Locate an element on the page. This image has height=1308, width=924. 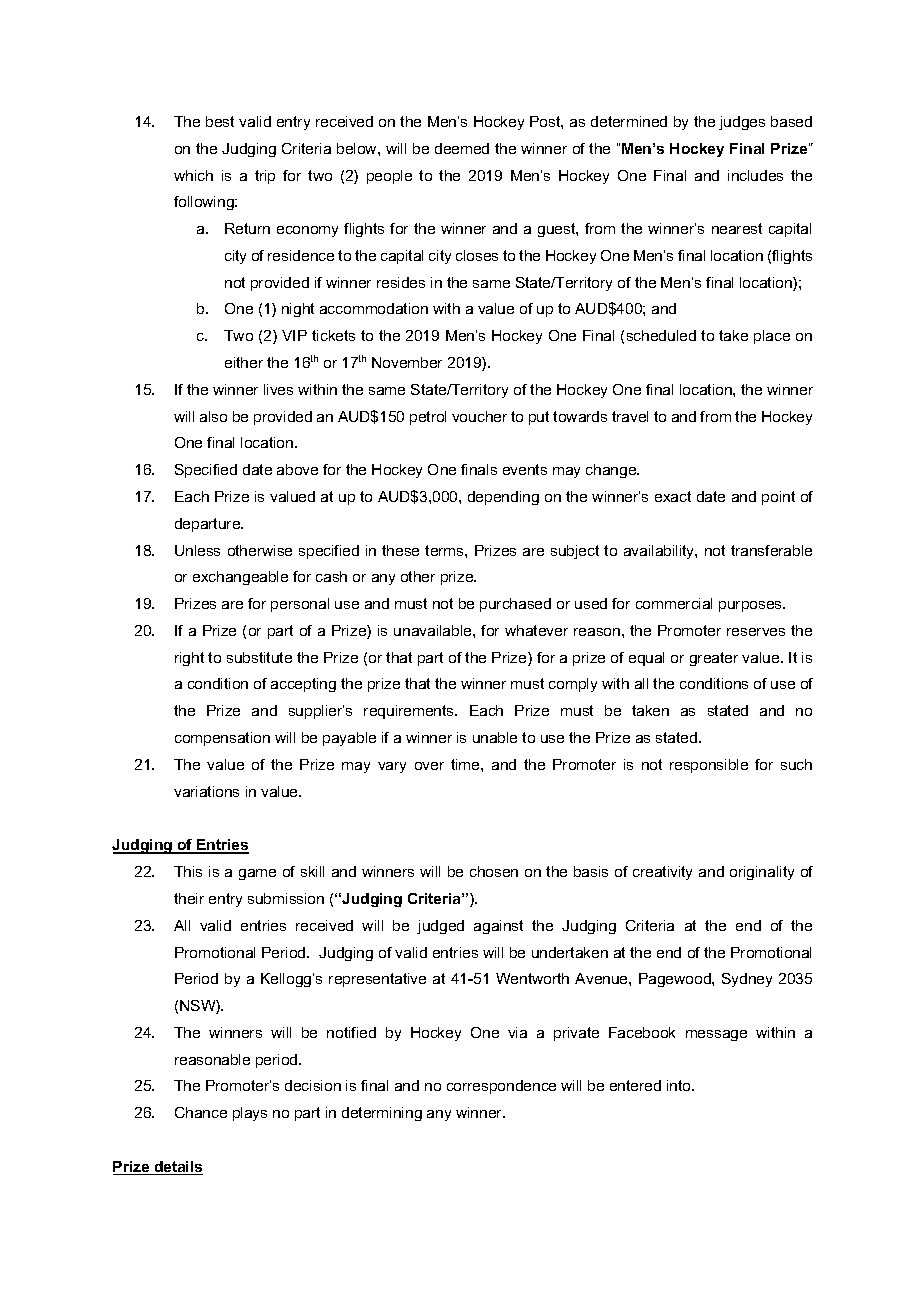
judges is located at coordinates (742, 123).
